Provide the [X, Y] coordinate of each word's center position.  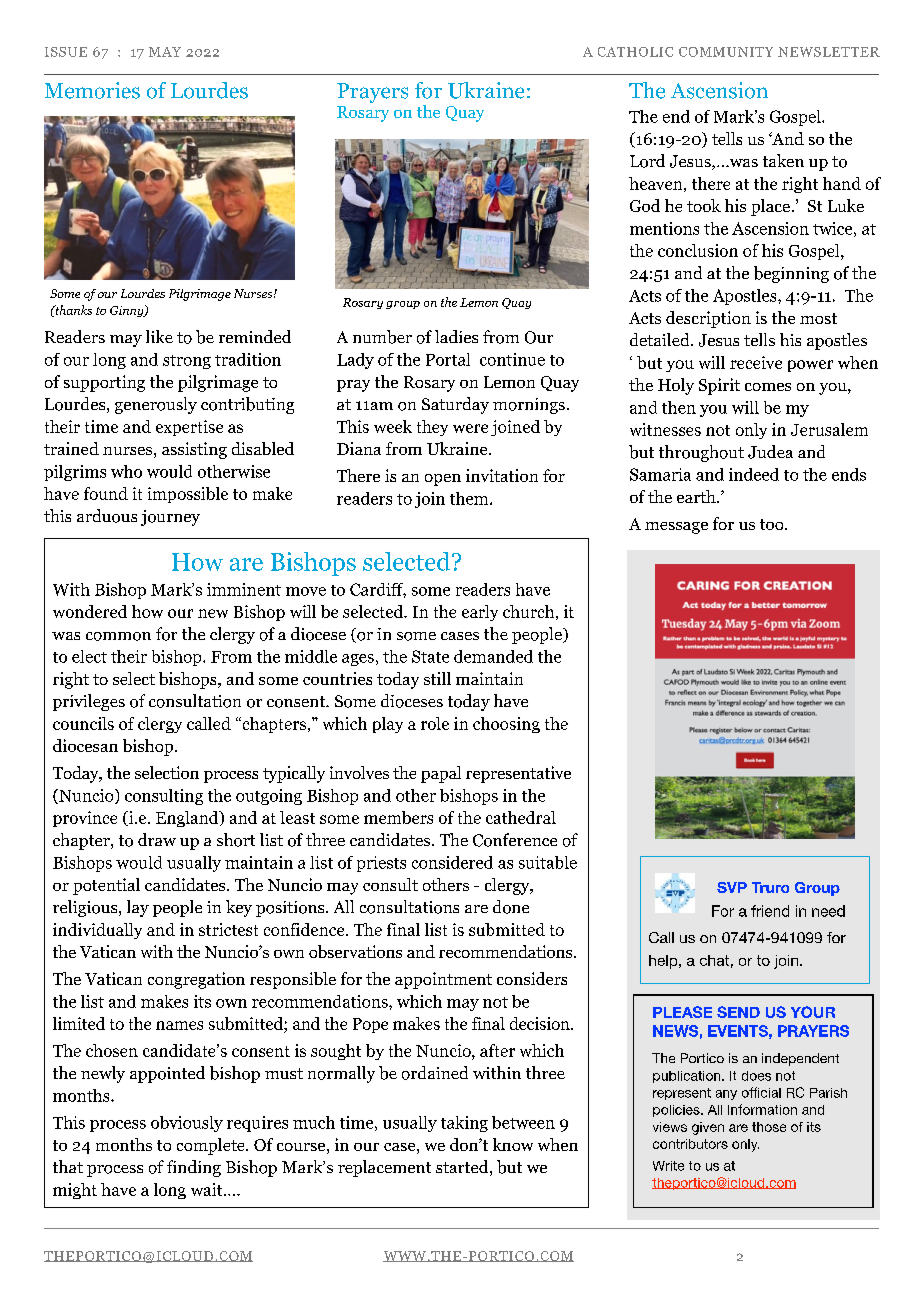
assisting [194, 450]
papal [441, 774]
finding [194, 1168]
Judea [770, 452]
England [188, 819]
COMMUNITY [726, 52]
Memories [92, 90]
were [470, 428]
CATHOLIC [635, 52]
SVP [732, 887]
